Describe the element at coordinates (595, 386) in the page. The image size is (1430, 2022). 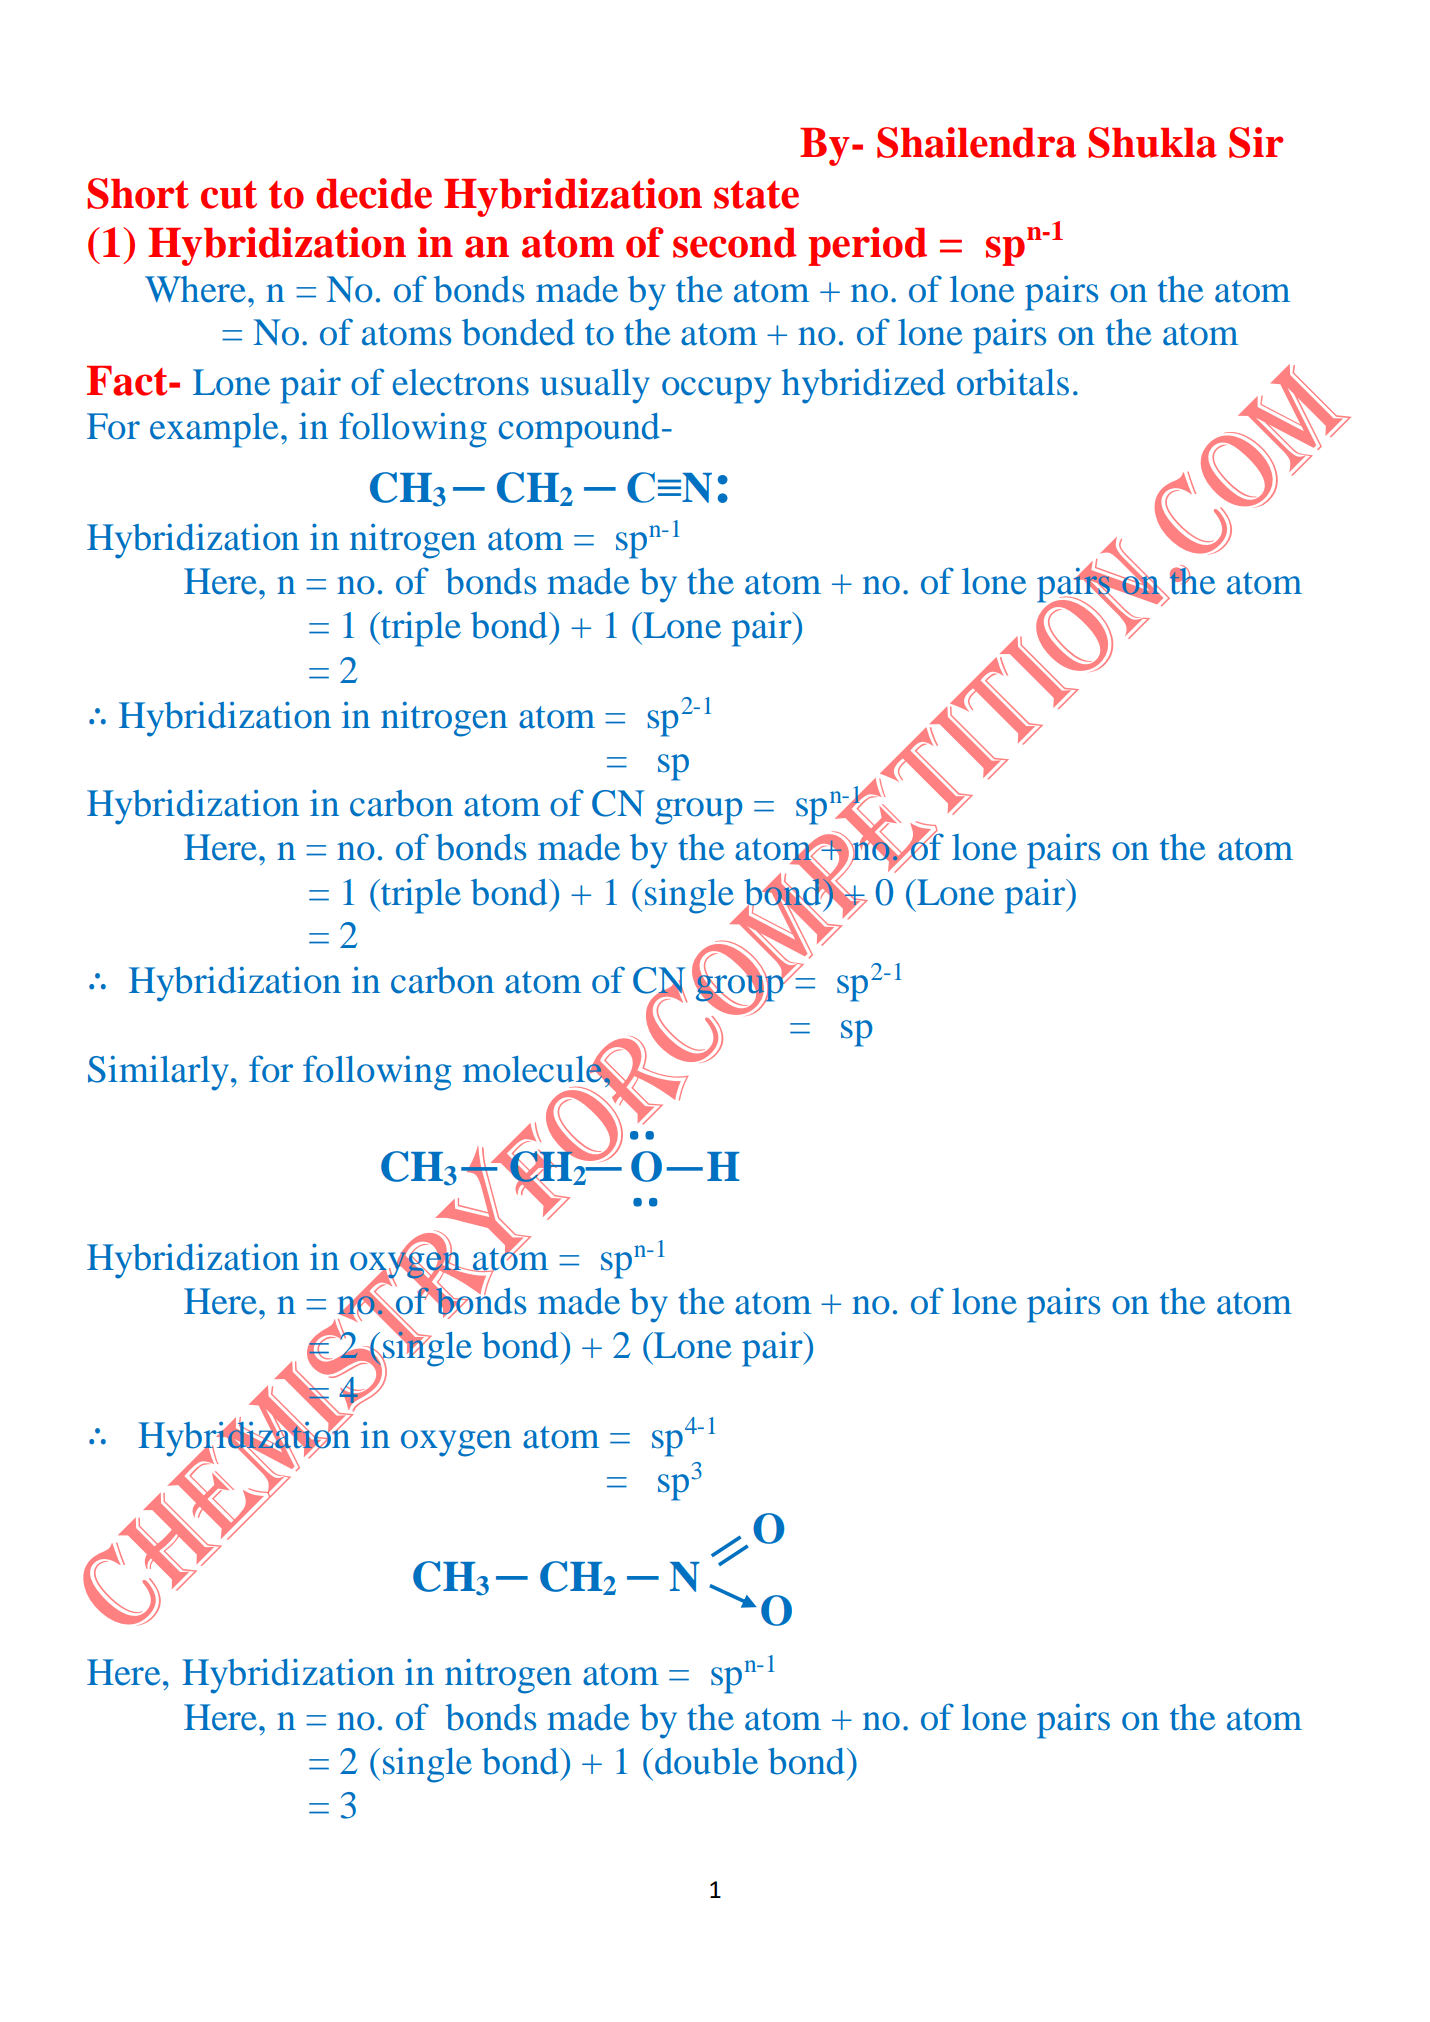
I see `usually` at that location.
